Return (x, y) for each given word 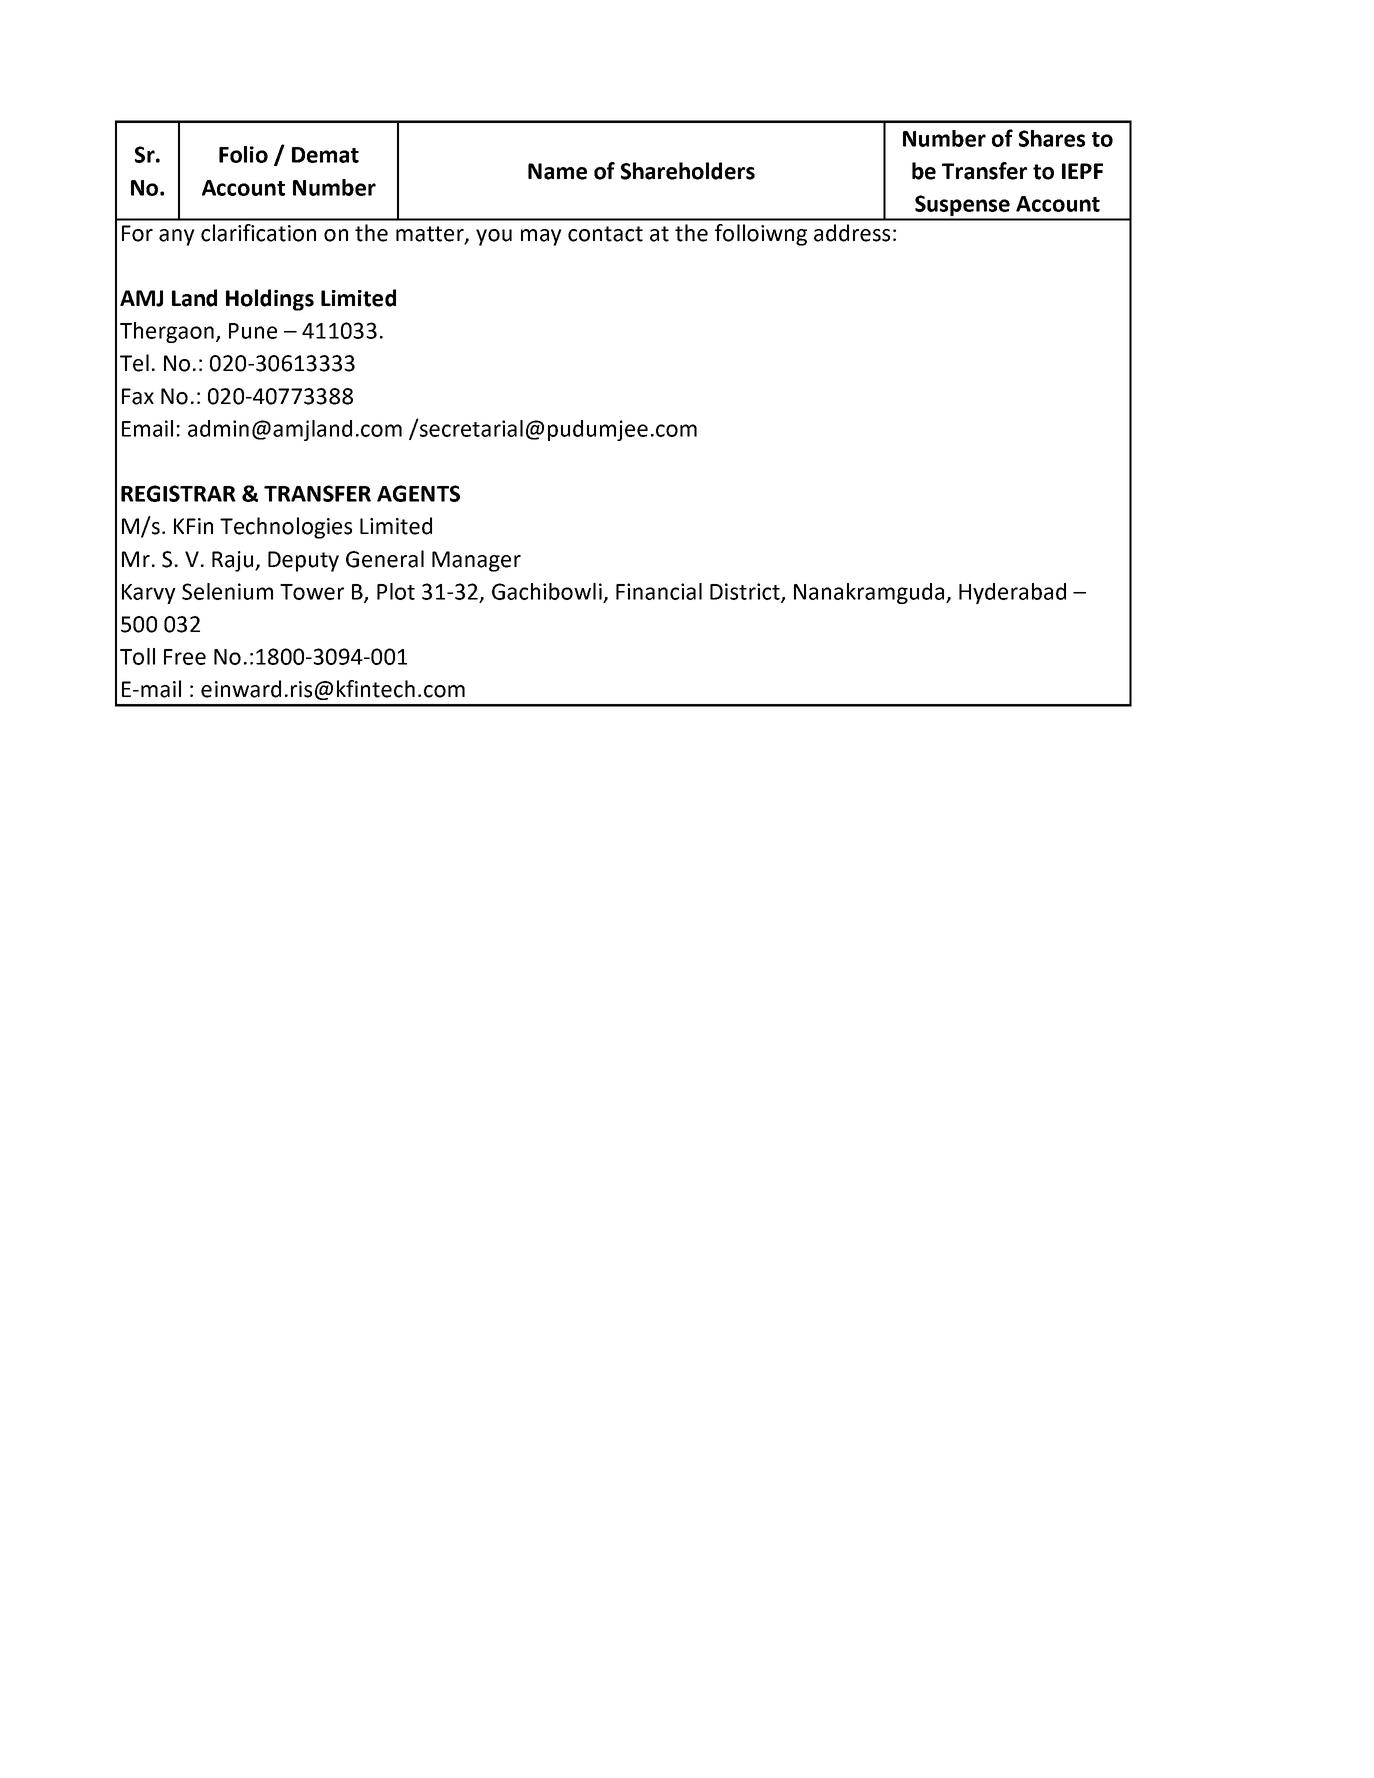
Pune (253, 331)
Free (185, 657)
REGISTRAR (178, 493)
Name (557, 171)
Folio (243, 154)
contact (605, 234)
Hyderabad (1012, 593)
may (541, 237)
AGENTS (418, 493)
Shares (1052, 138)
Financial (659, 591)
